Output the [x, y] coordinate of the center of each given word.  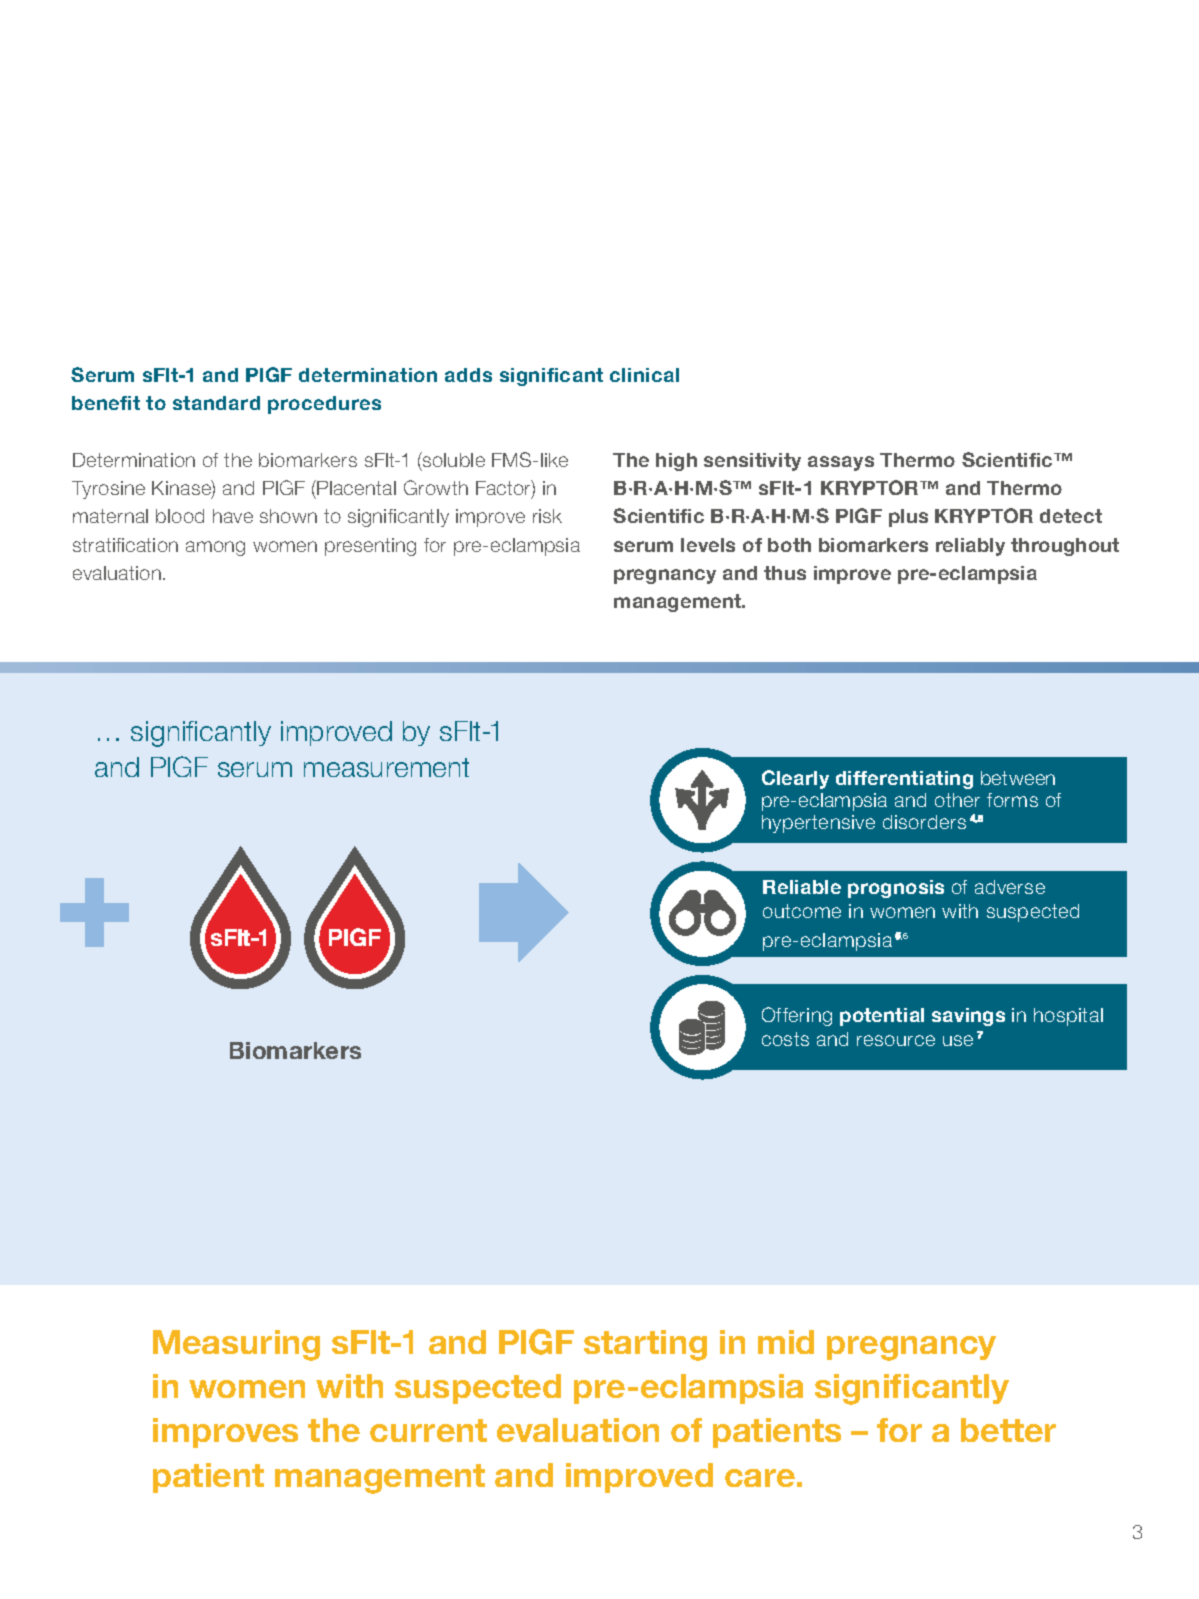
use [958, 1040]
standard [216, 403]
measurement [386, 767]
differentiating [904, 780]
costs [785, 1039]
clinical [644, 375]
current [428, 1430]
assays [841, 463]
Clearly [795, 779]
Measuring [236, 1345]
